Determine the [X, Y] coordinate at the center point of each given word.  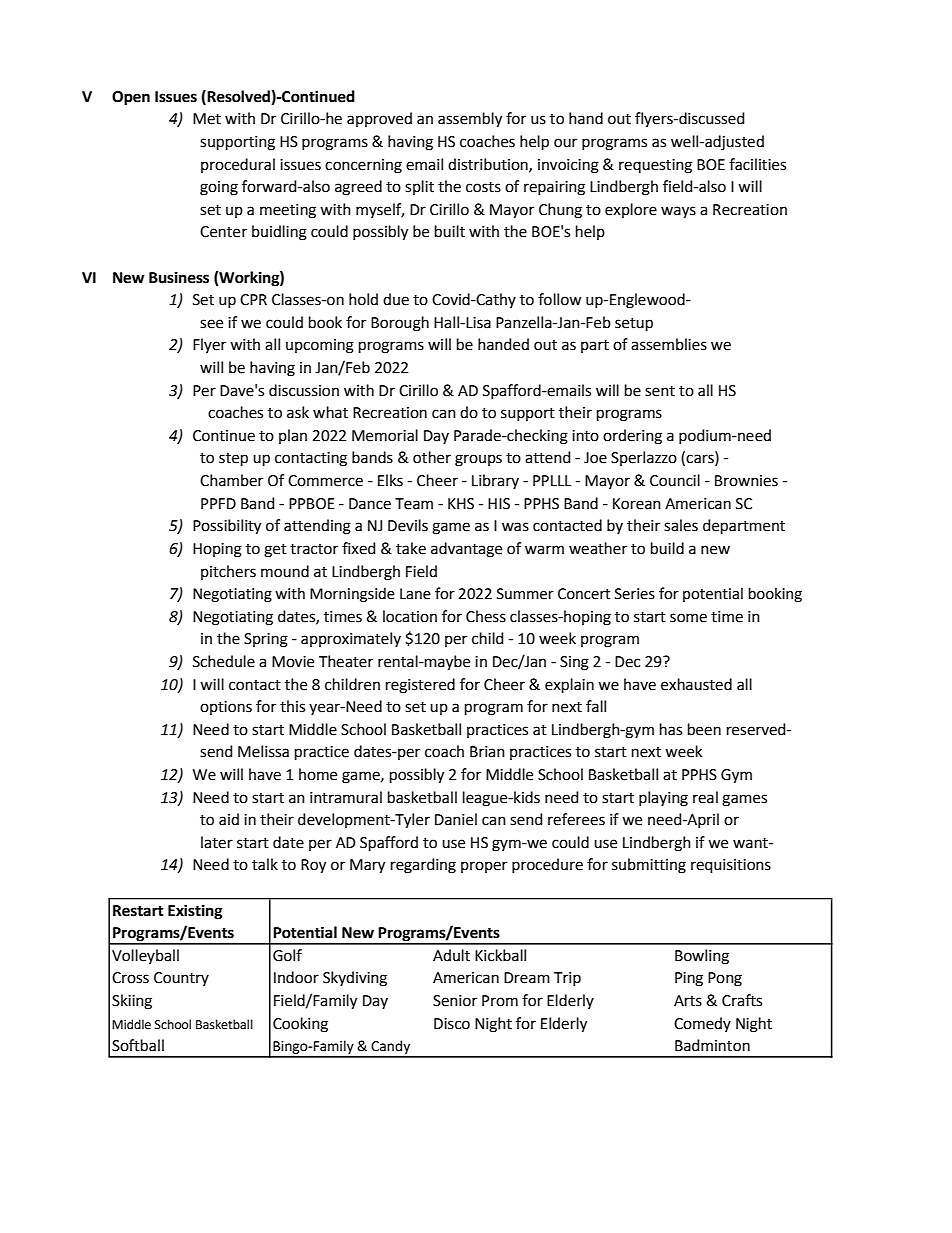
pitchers [228, 572]
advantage [466, 550]
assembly [470, 120]
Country [181, 979]
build [667, 548]
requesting [655, 166]
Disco [452, 1024]
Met [207, 119]
